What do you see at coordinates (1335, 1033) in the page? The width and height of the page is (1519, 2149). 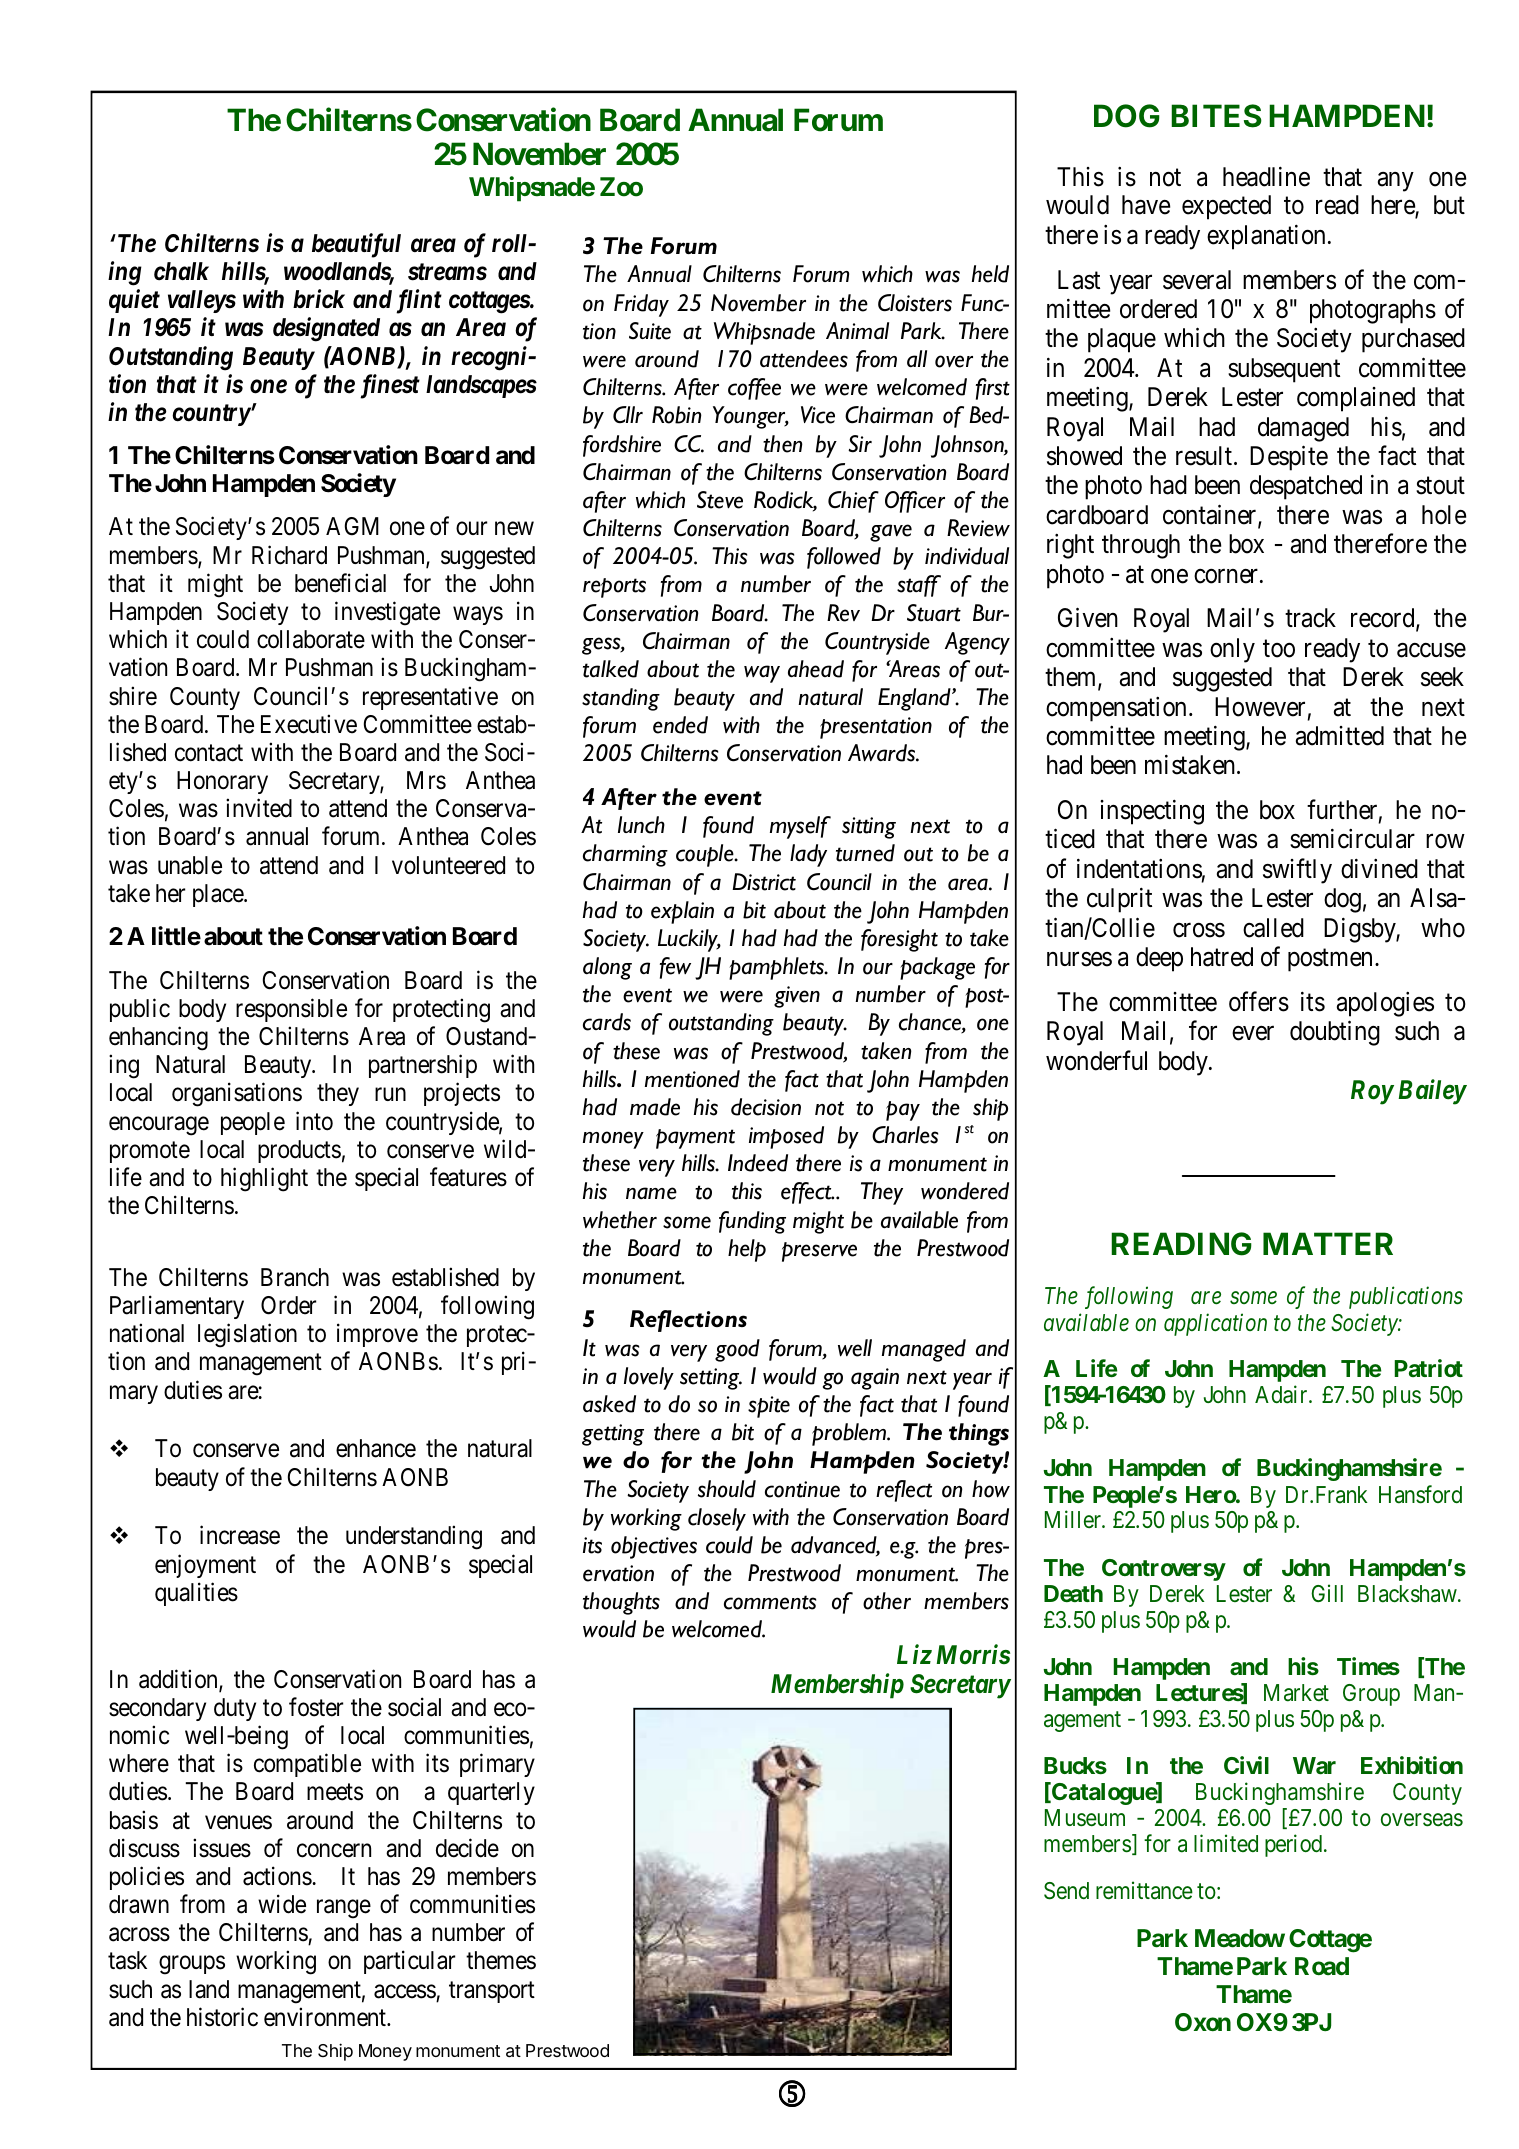 I see `doubting` at bounding box center [1335, 1033].
